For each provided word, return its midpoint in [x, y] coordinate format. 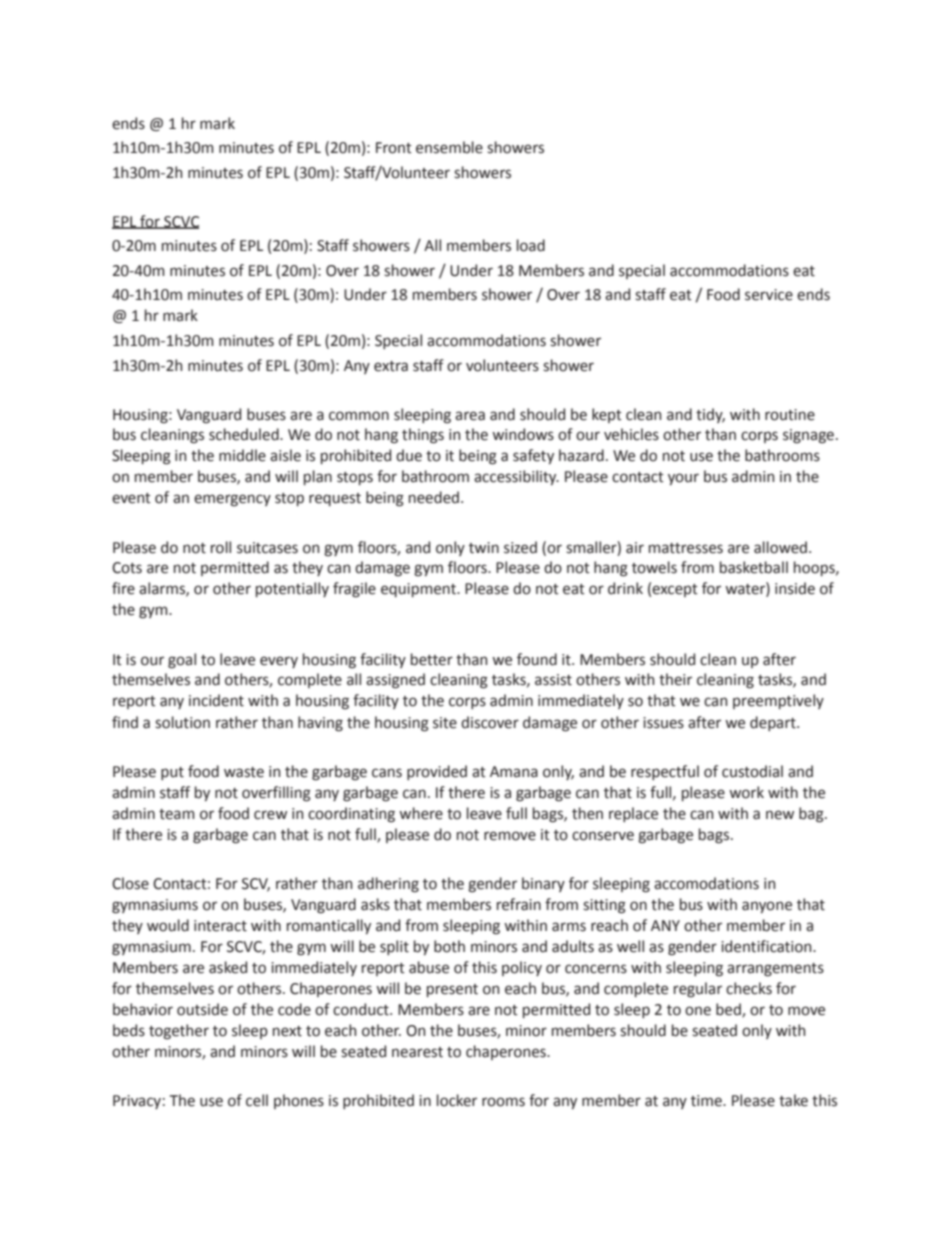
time [707, 1101]
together [179, 1032]
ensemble [449, 147]
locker [457, 1100]
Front [394, 148]
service [769, 295]
